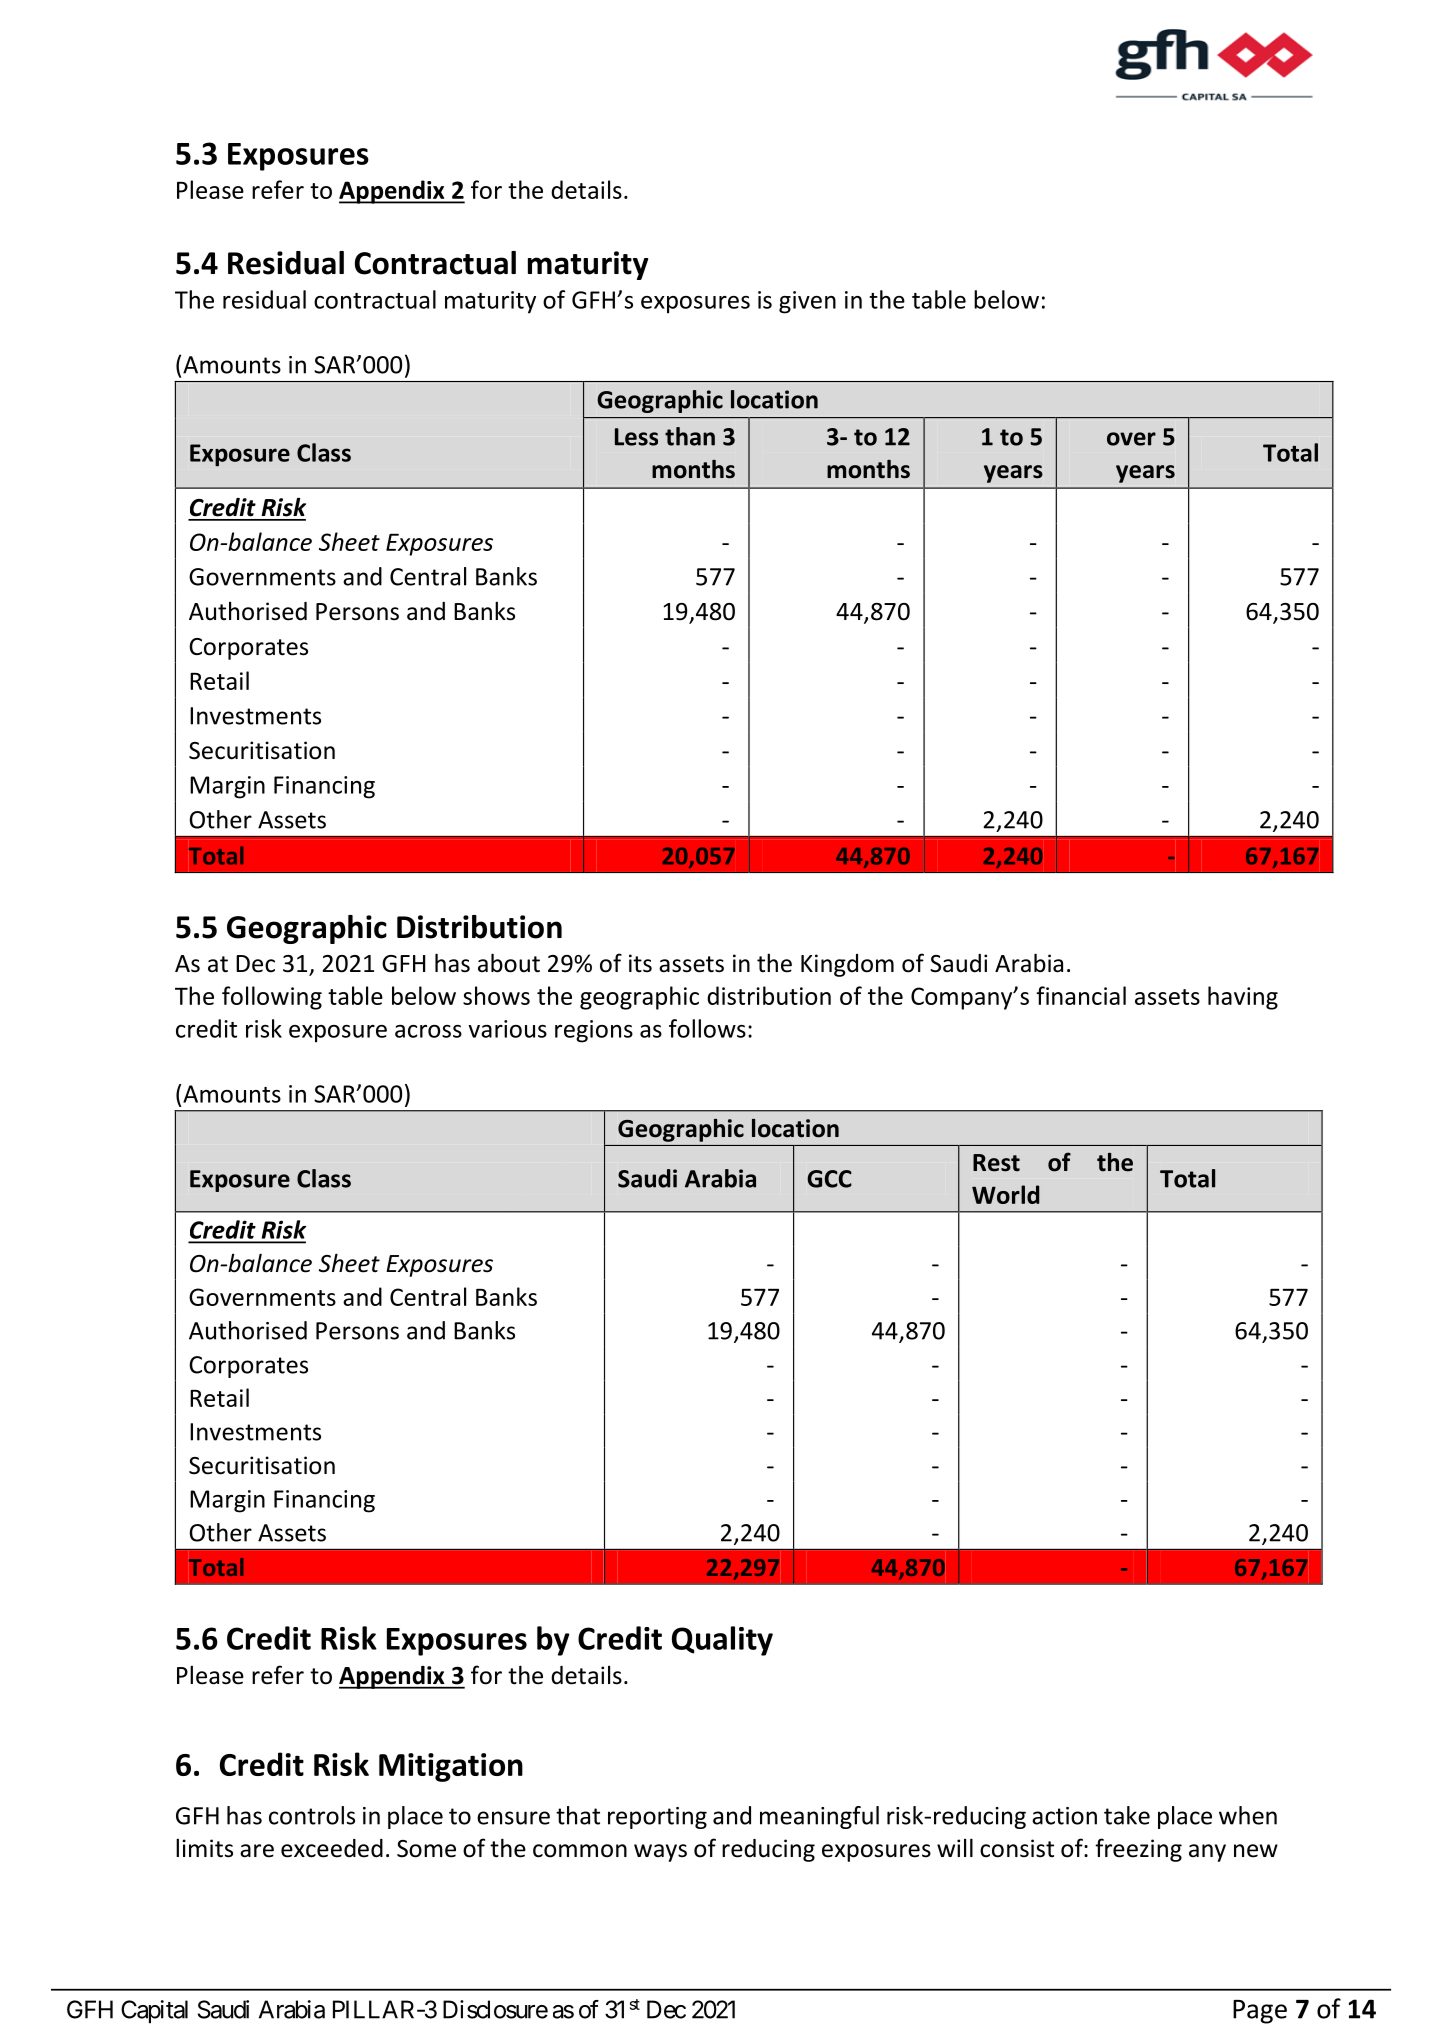 The image size is (1445, 2043). I want to click on take, so click(1127, 1815).
